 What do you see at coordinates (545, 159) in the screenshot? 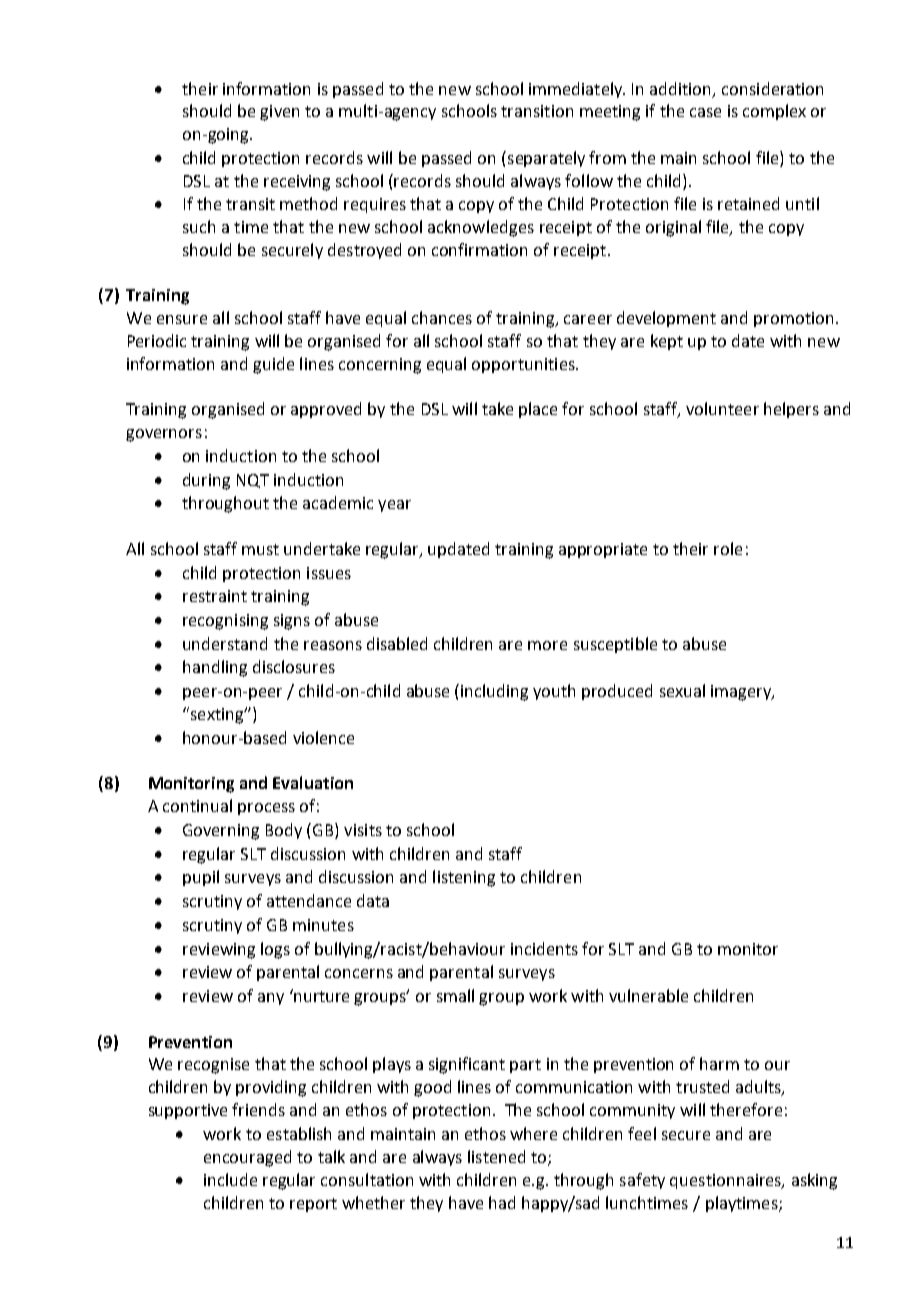
I see `separately` at bounding box center [545, 159].
